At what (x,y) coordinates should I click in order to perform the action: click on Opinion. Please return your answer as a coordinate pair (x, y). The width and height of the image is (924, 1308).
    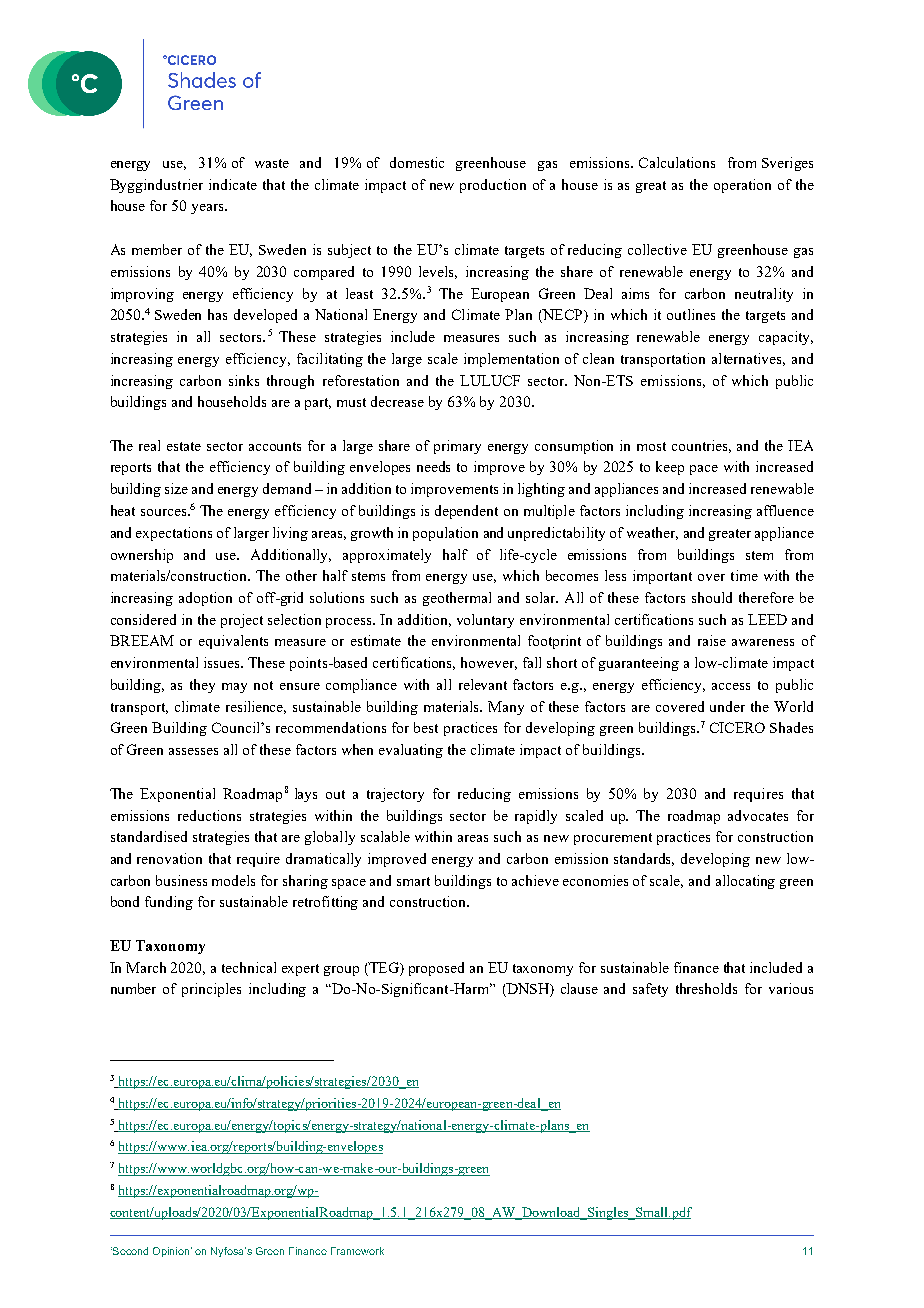
    Looking at the image, I should click on (171, 1252).
